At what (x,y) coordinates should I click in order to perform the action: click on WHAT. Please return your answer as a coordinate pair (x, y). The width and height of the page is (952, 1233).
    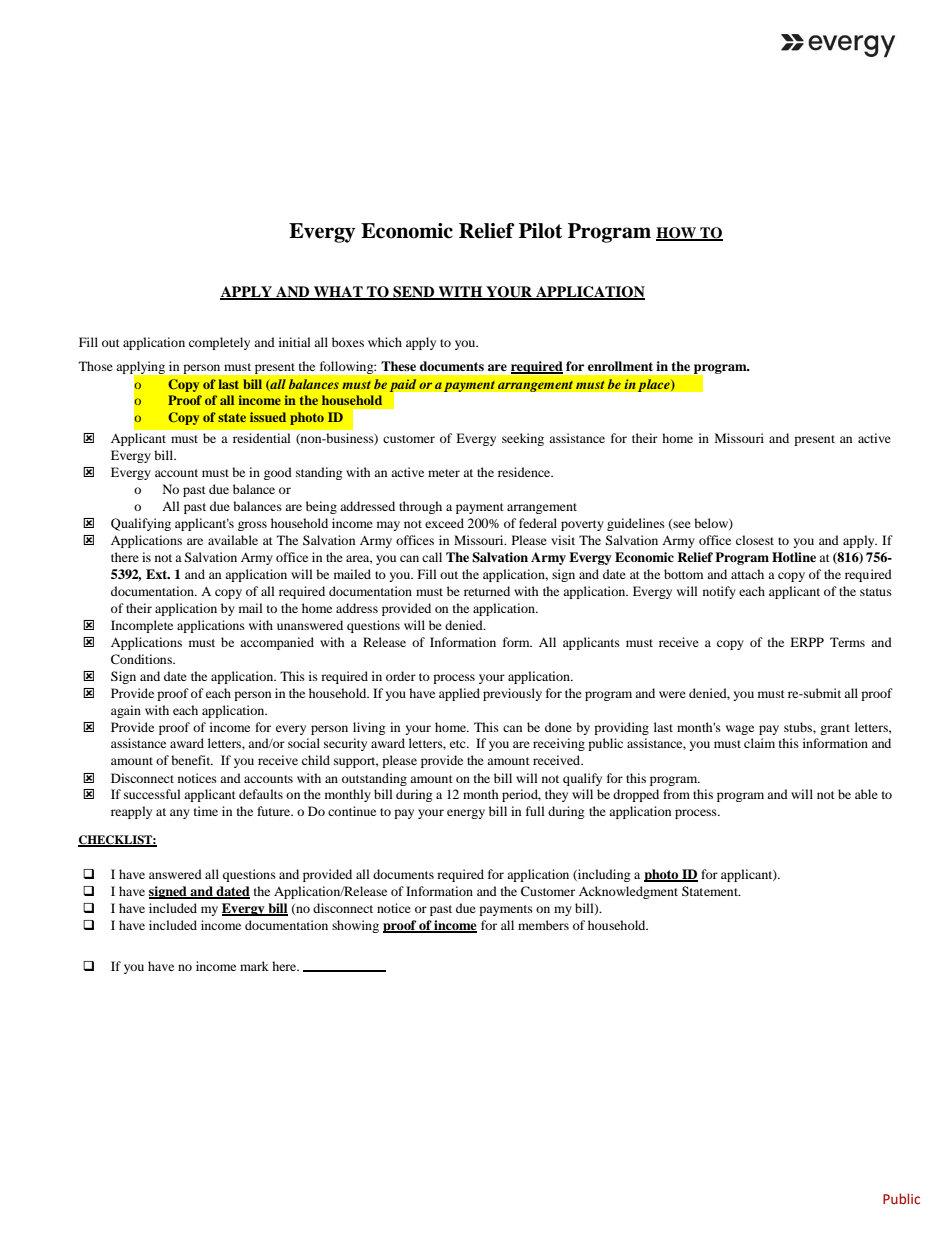
    Looking at the image, I should click on (338, 292).
